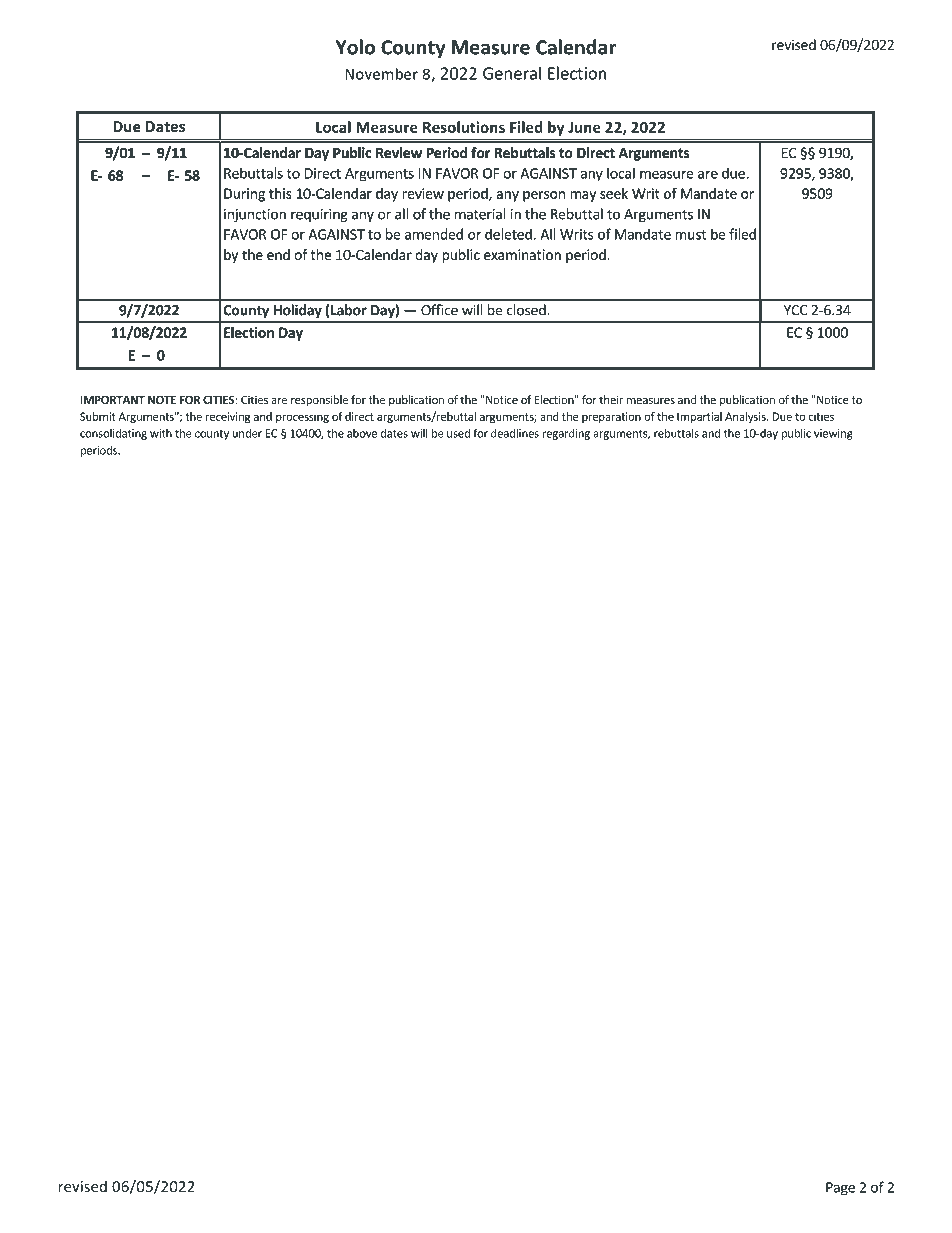  I want to click on viewing, so click(833, 434).
